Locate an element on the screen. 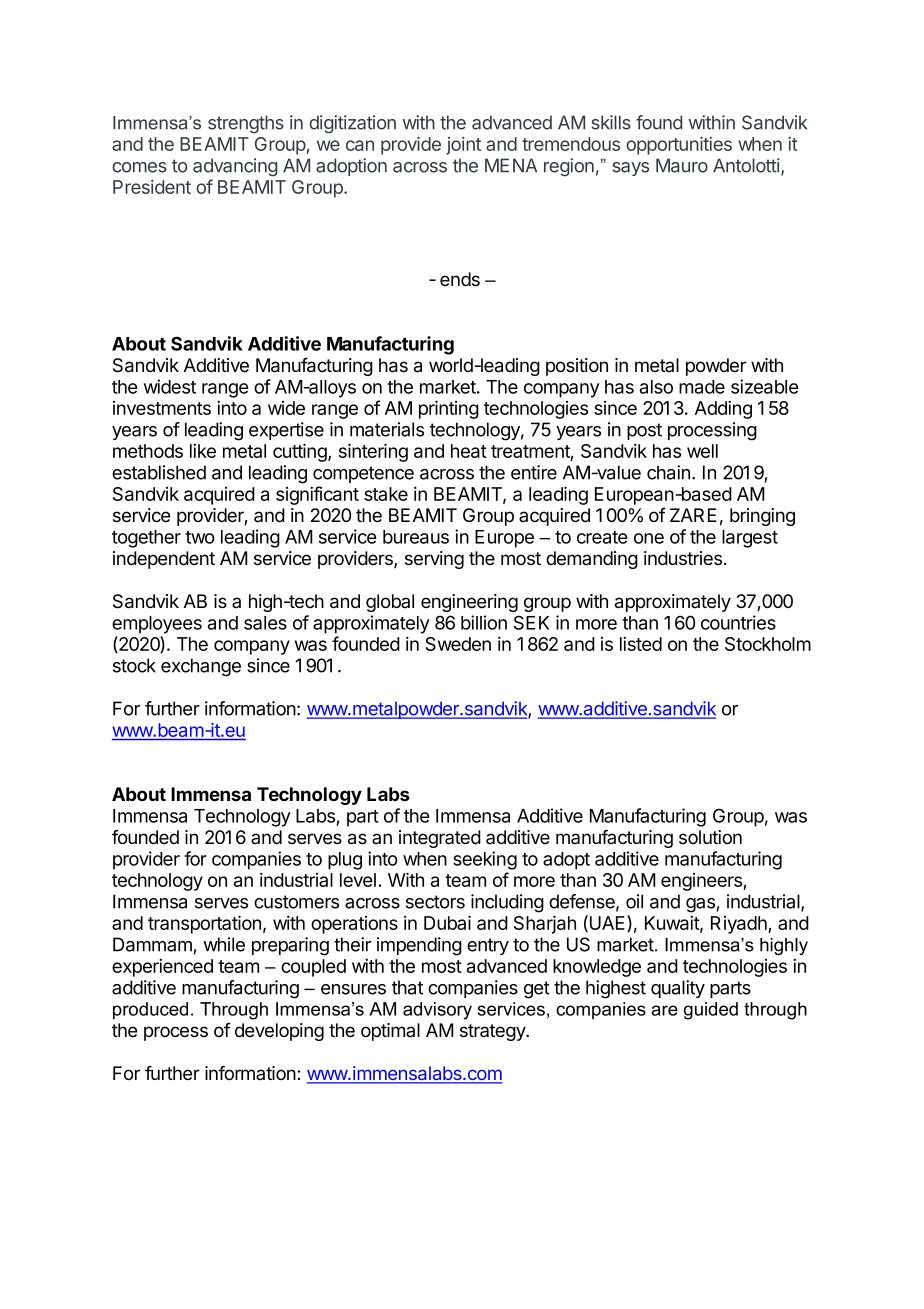 The image size is (924, 1309). serving is located at coordinates (434, 560).
